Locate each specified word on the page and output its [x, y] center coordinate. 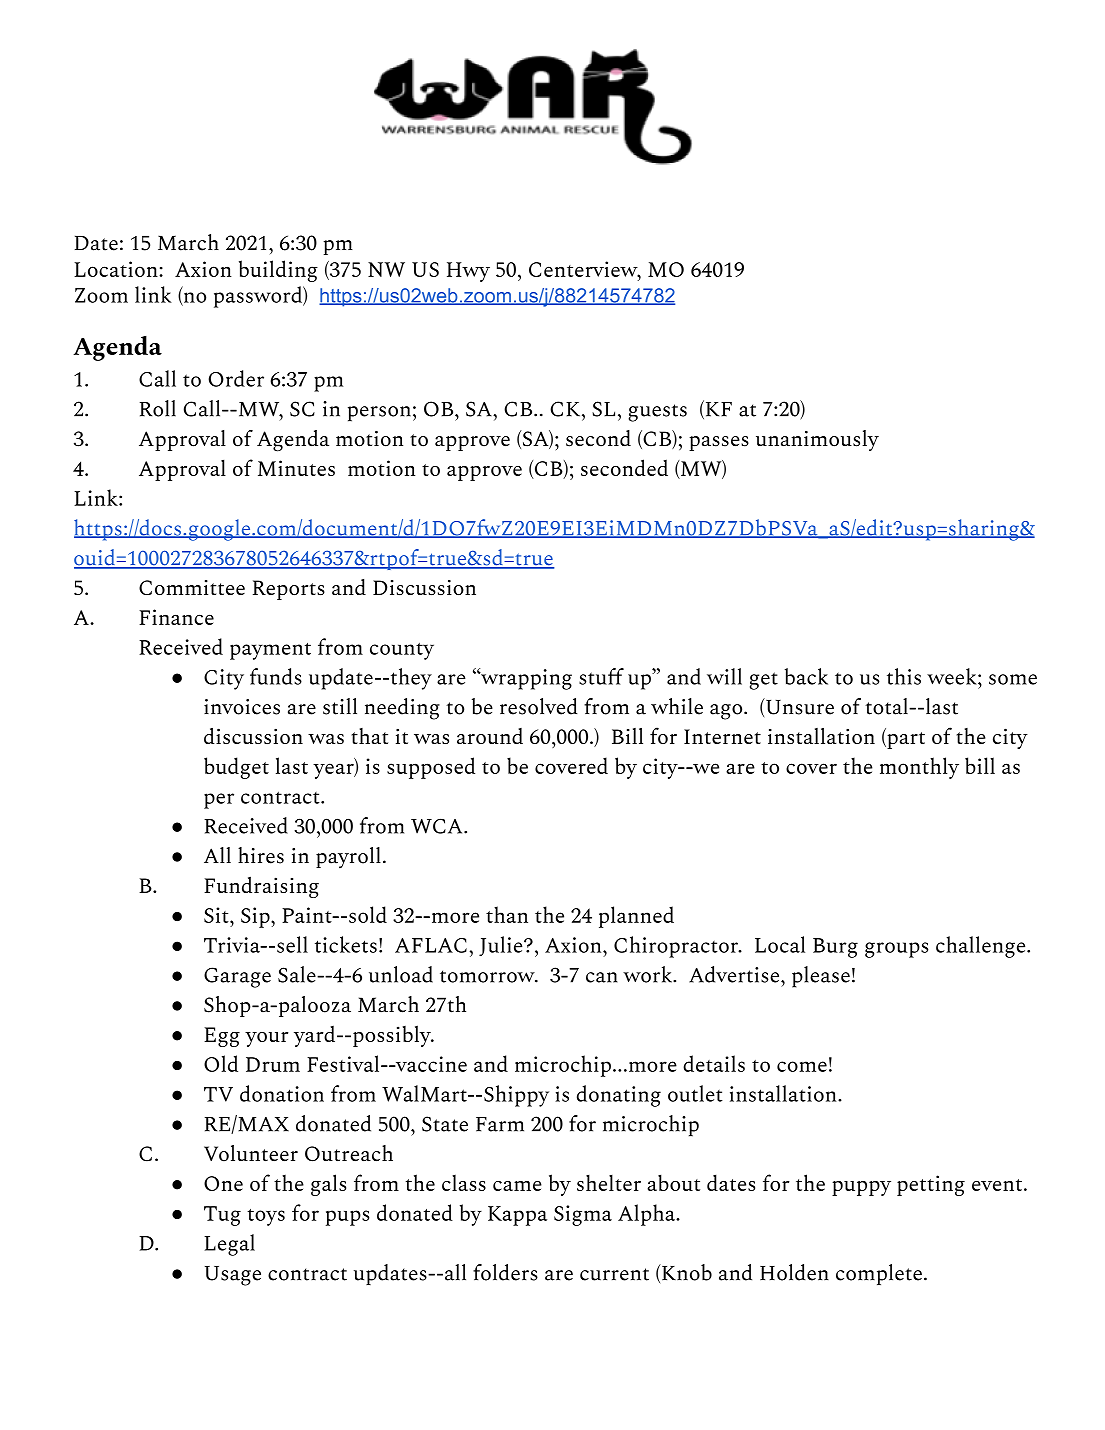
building [278, 271]
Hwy [468, 272]
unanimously [817, 440]
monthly [919, 768]
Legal [229, 1245]
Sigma [583, 1215]
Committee [192, 587]
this [904, 676]
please [821, 977]
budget [236, 768]
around [490, 736]
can [601, 977]
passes [719, 443]
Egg [222, 1037]
